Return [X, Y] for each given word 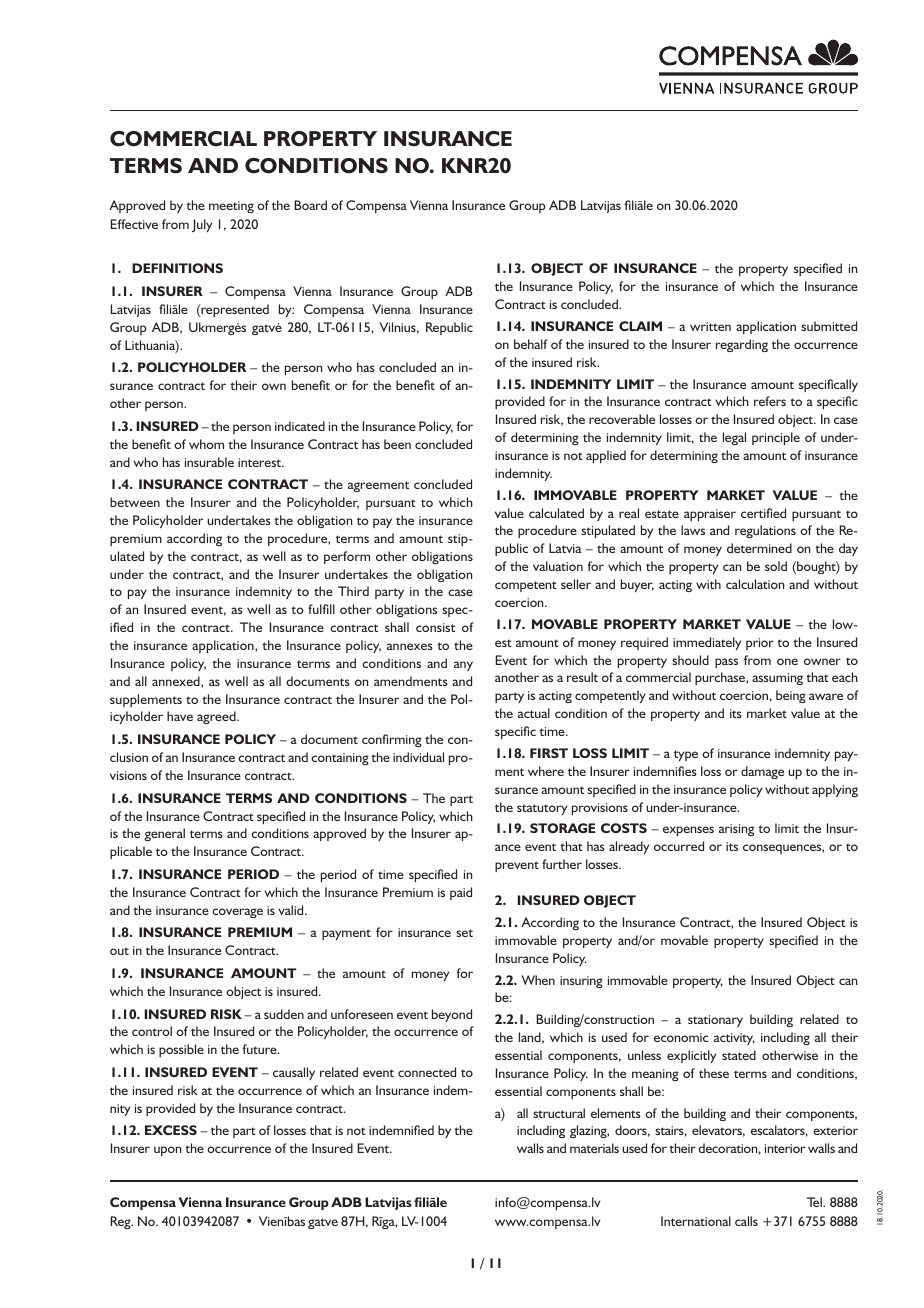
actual [534, 713]
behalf [531, 344]
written [710, 326]
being [791, 696]
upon [167, 1151]
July [202, 225]
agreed [217, 717]
